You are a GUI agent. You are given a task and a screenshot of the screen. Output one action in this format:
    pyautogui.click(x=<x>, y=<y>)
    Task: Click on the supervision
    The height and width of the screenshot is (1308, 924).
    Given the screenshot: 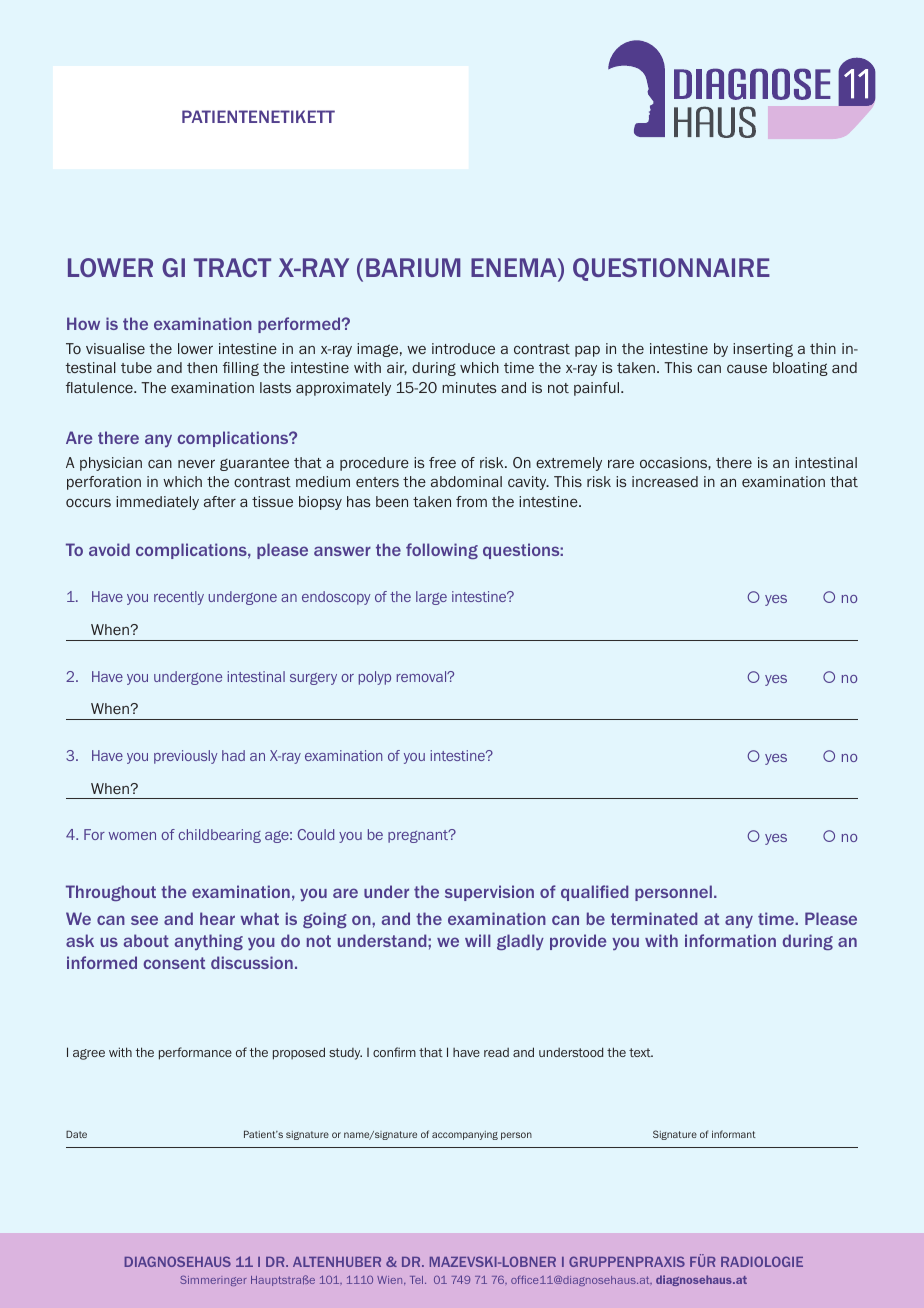 What is the action you would take?
    pyautogui.click(x=489, y=893)
